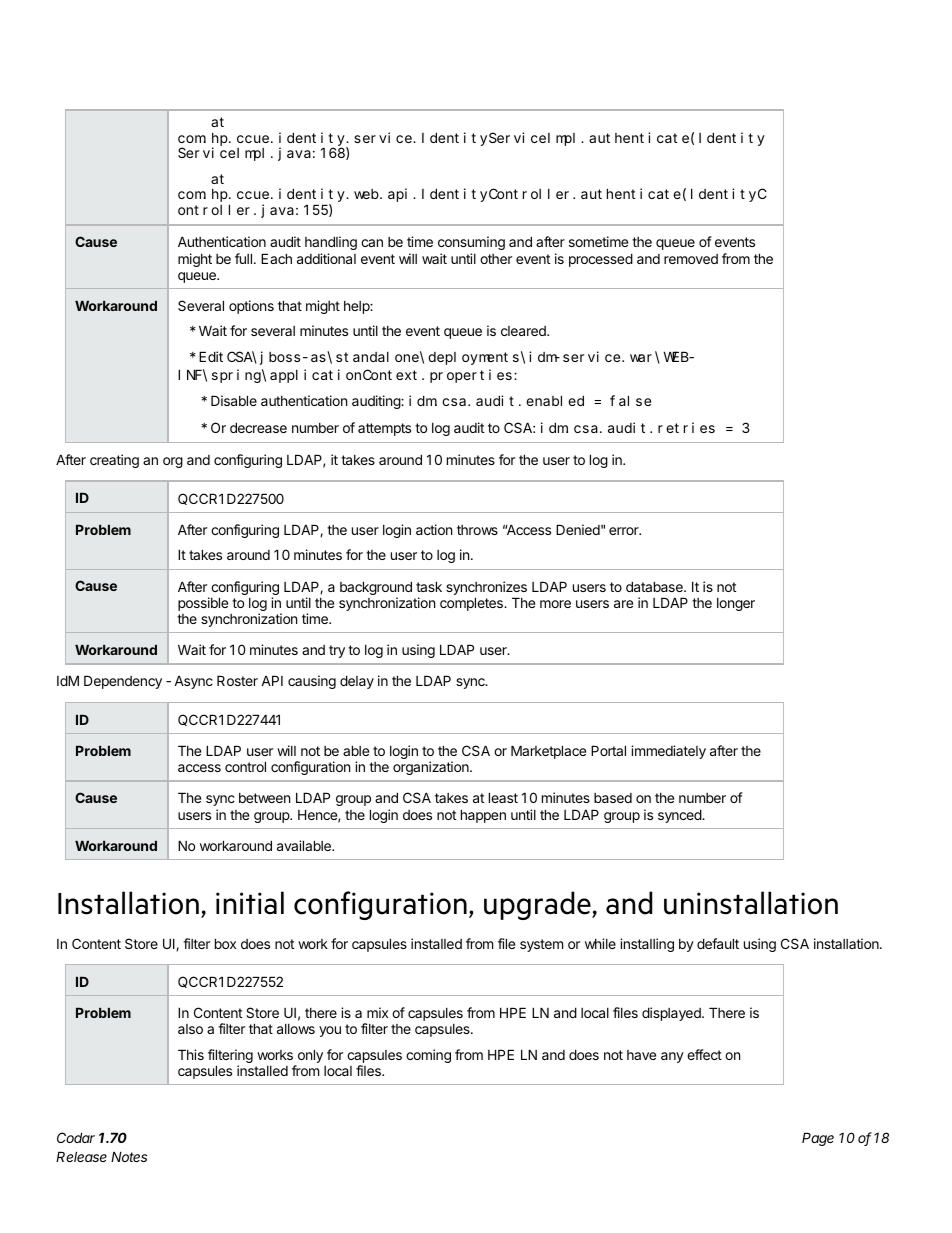 The image size is (952, 1233). Describe the element at coordinates (471, 243) in the page. I see `consuming` at that location.
